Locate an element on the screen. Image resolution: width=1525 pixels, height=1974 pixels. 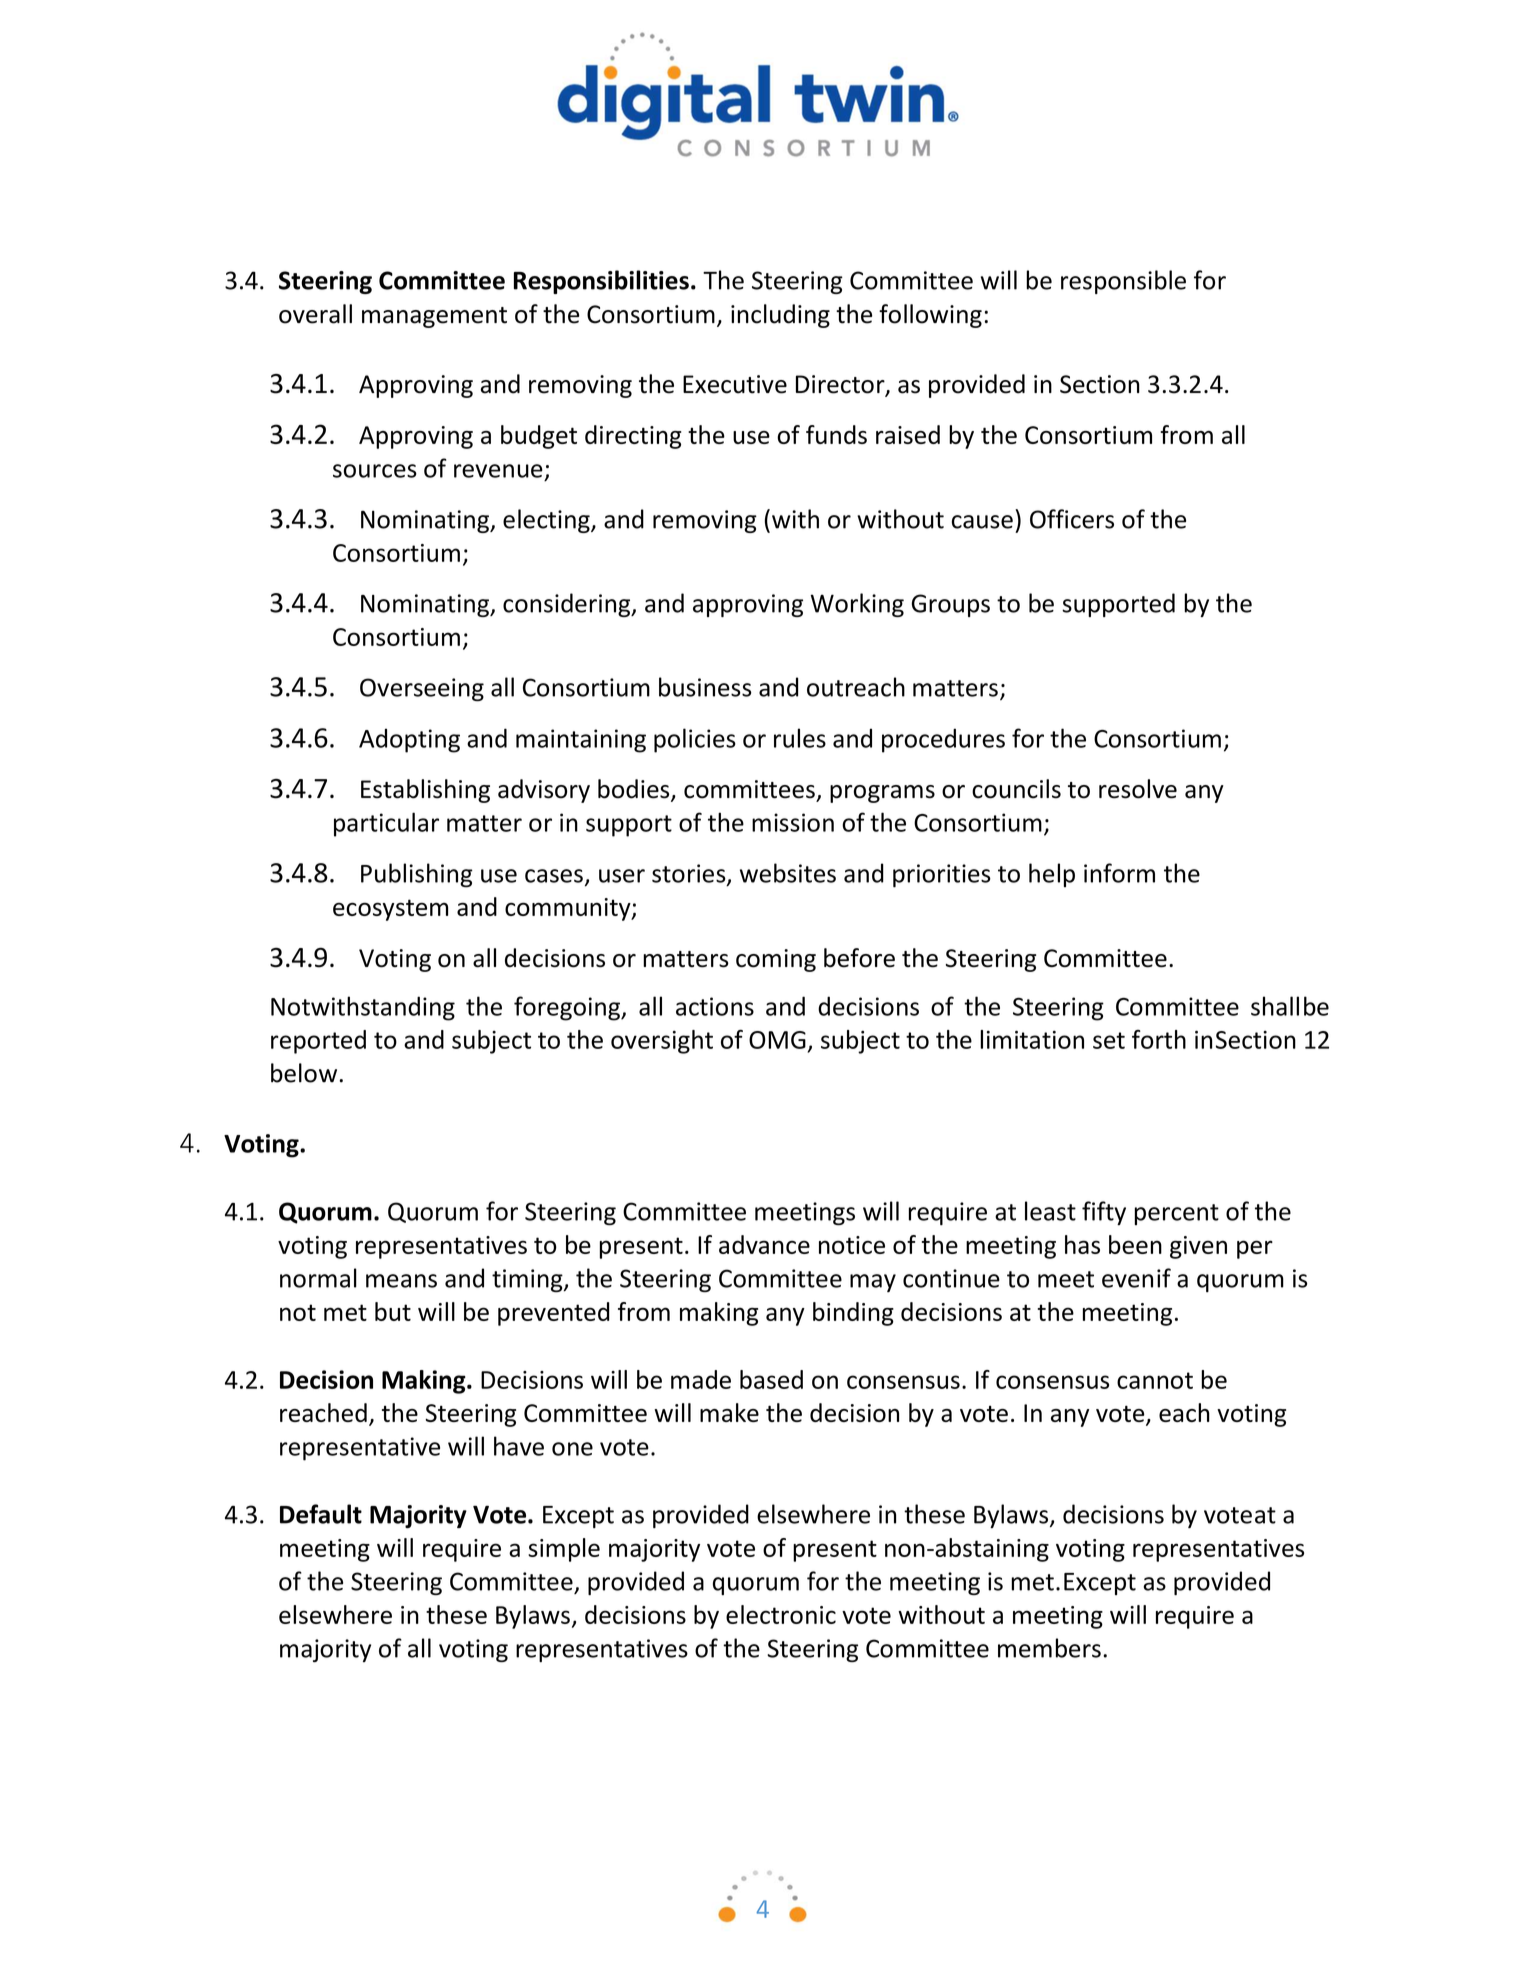
electronic is located at coordinates (781, 1614).
